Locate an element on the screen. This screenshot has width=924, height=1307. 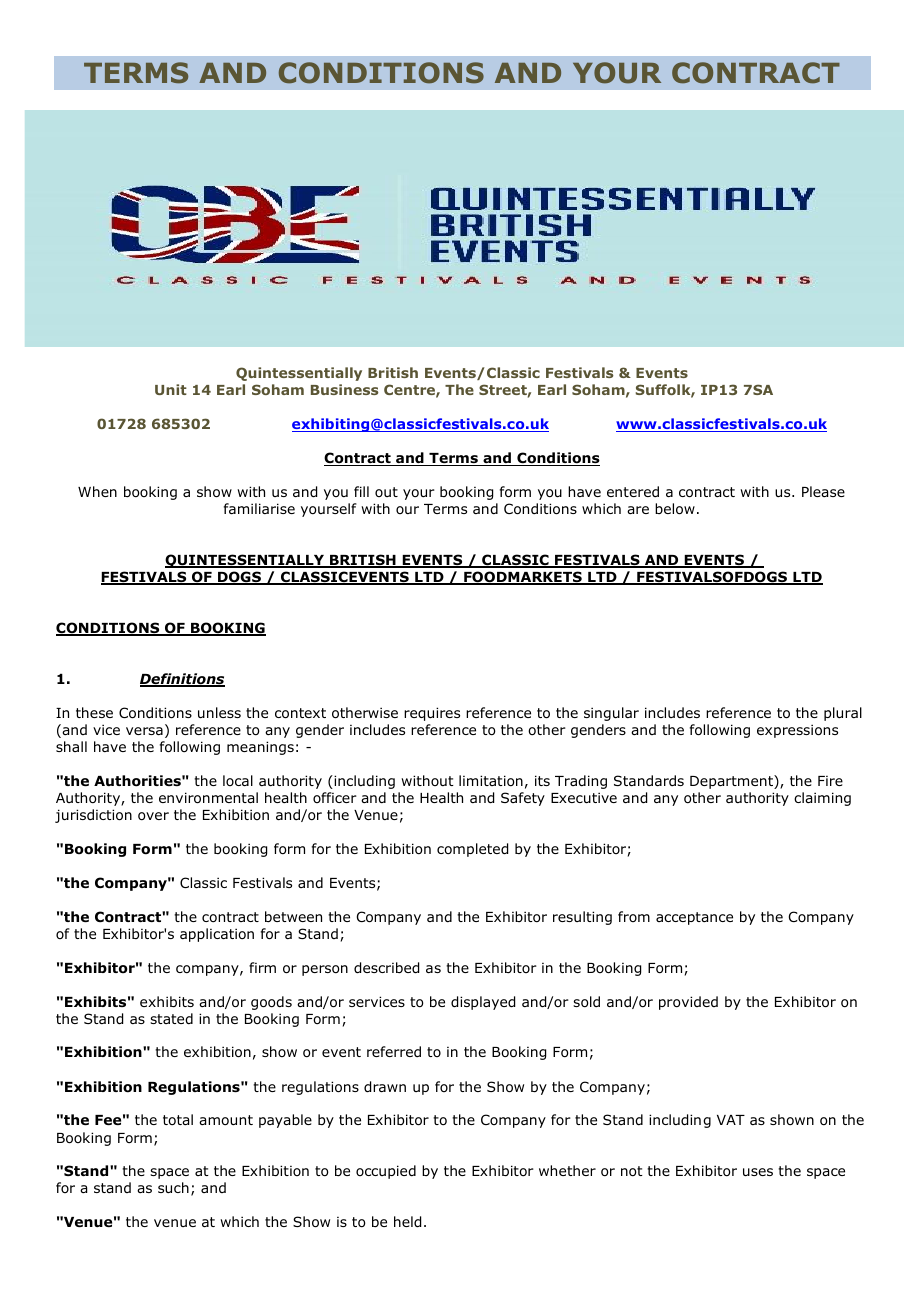
requires is located at coordinates (432, 714).
